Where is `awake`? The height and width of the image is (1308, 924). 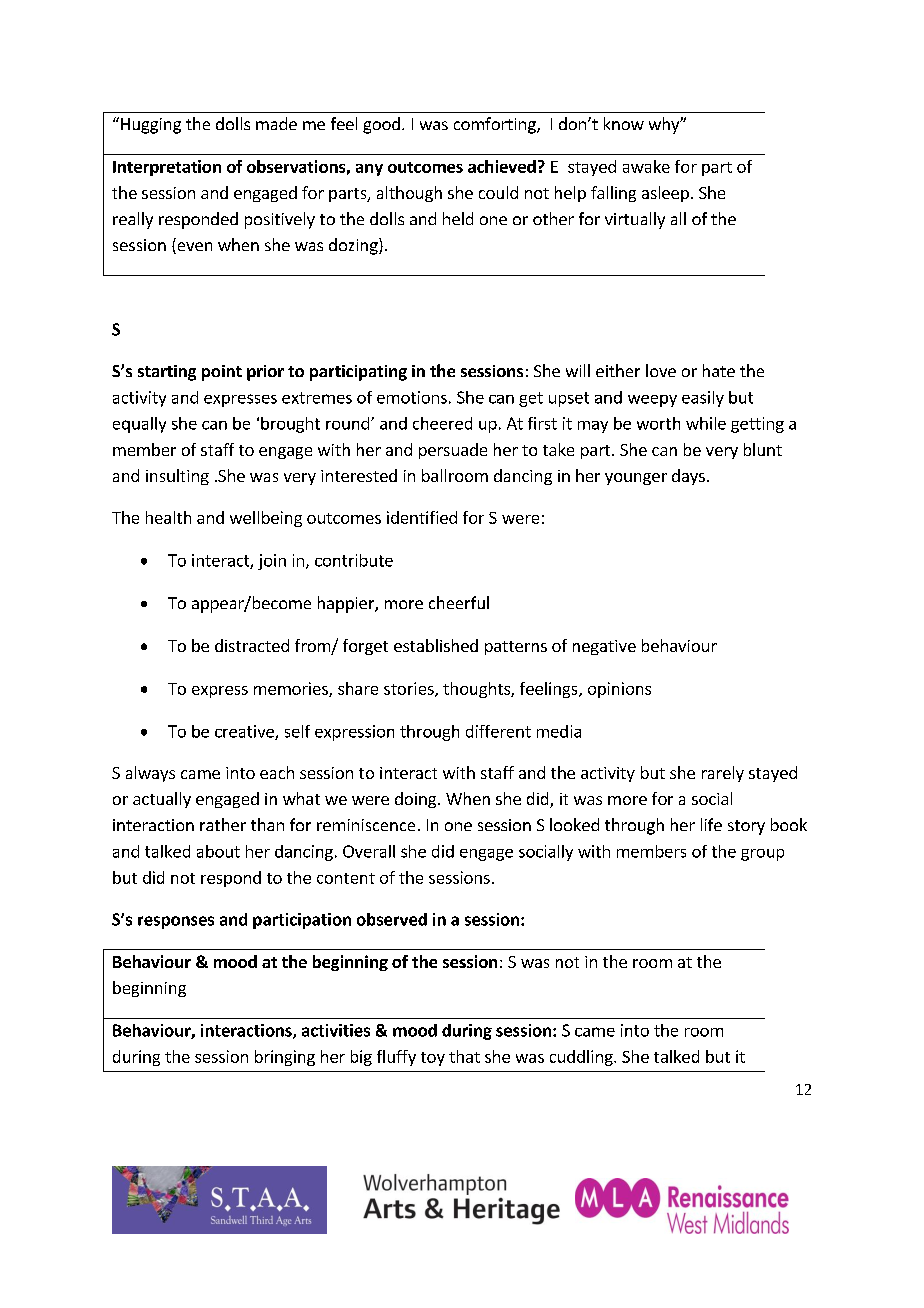
awake is located at coordinates (646, 166).
